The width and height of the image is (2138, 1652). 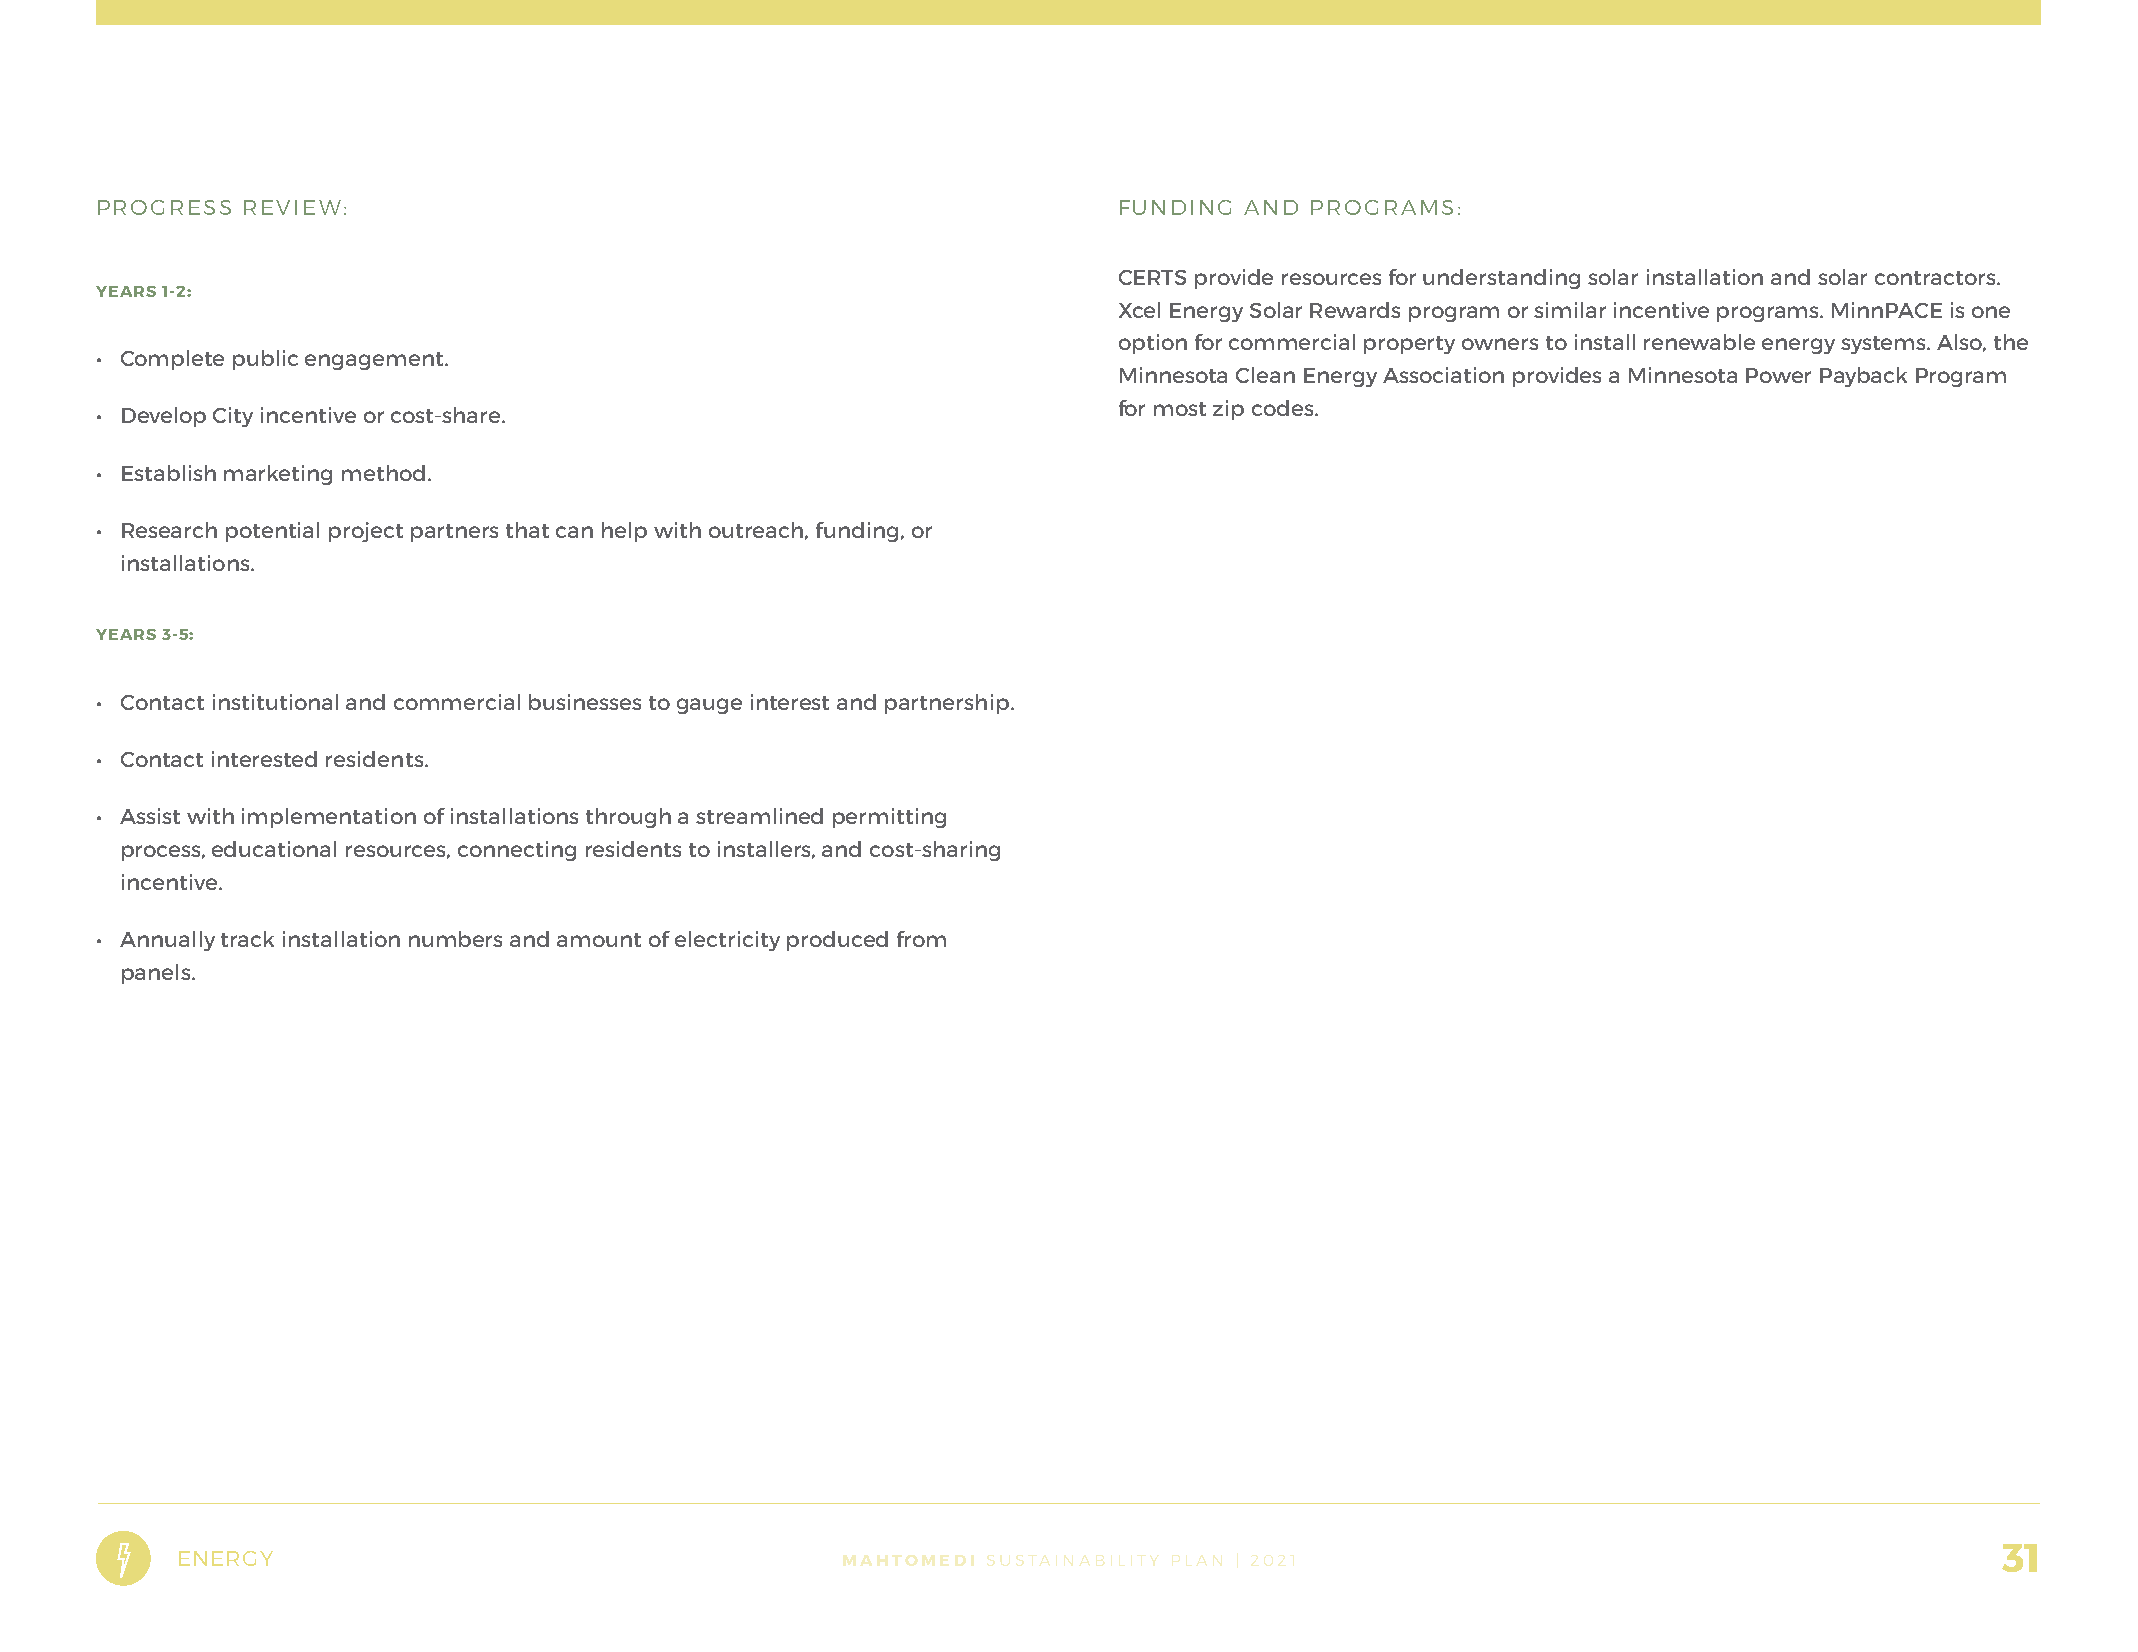 What do you see at coordinates (1863, 377) in the image?
I see `Payback` at bounding box center [1863, 377].
